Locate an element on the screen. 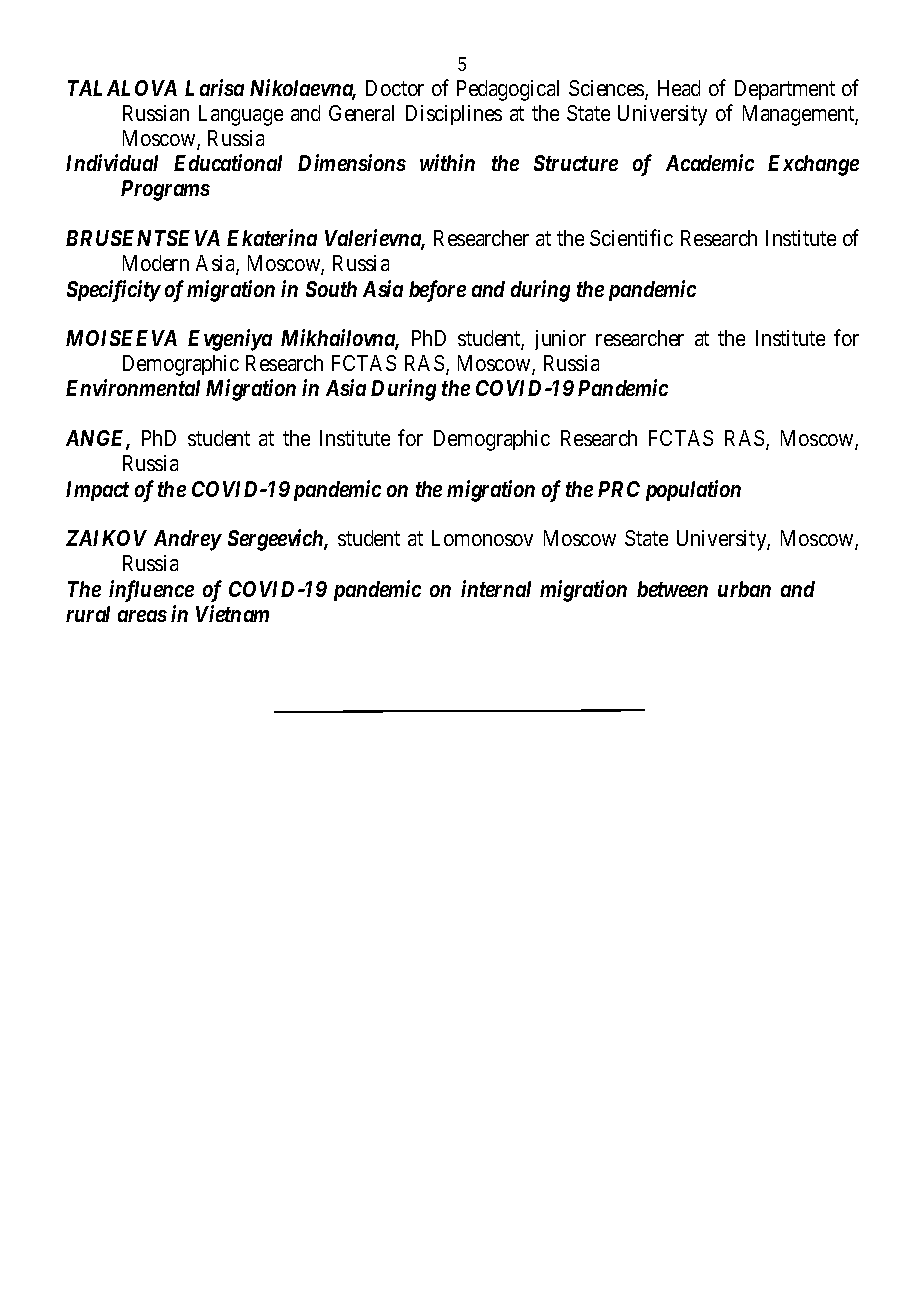 This screenshot has height=1308, width=924. Modern is located at coordinates (156, 263).
